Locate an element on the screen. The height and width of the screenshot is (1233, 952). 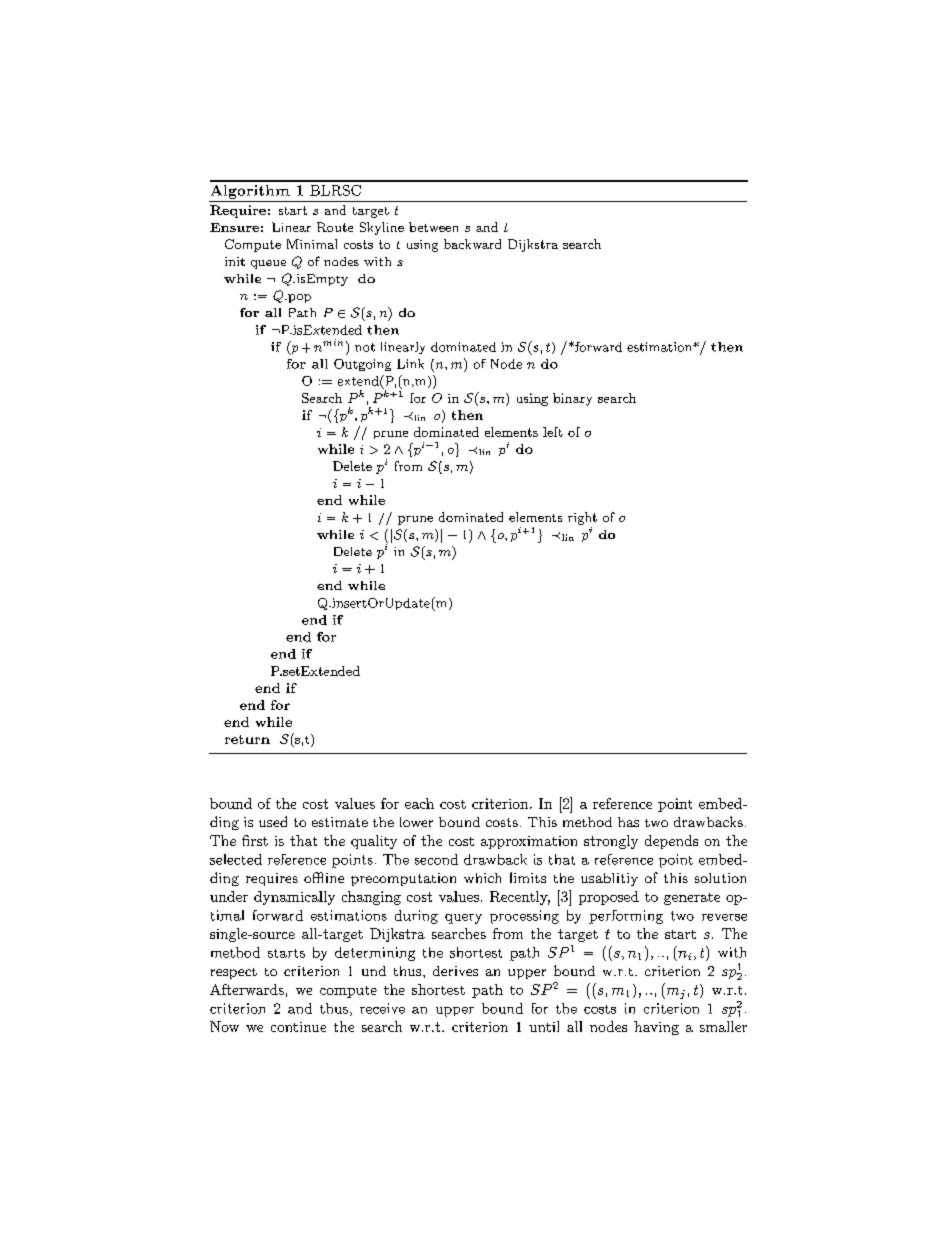
left is located at coordinates (553, 432).
